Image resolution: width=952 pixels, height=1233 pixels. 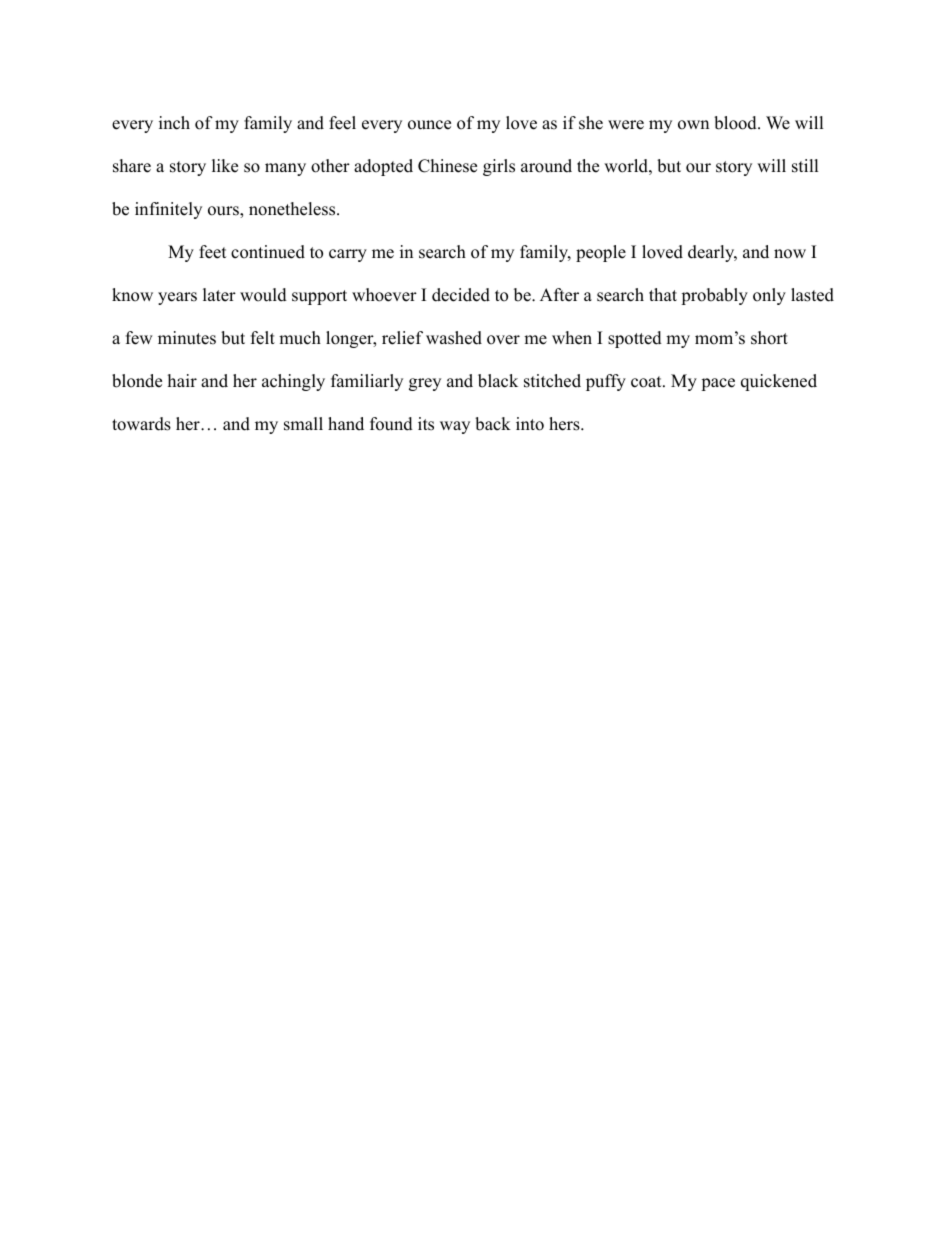 I want to click on blood, so click(x=736, y=123).
